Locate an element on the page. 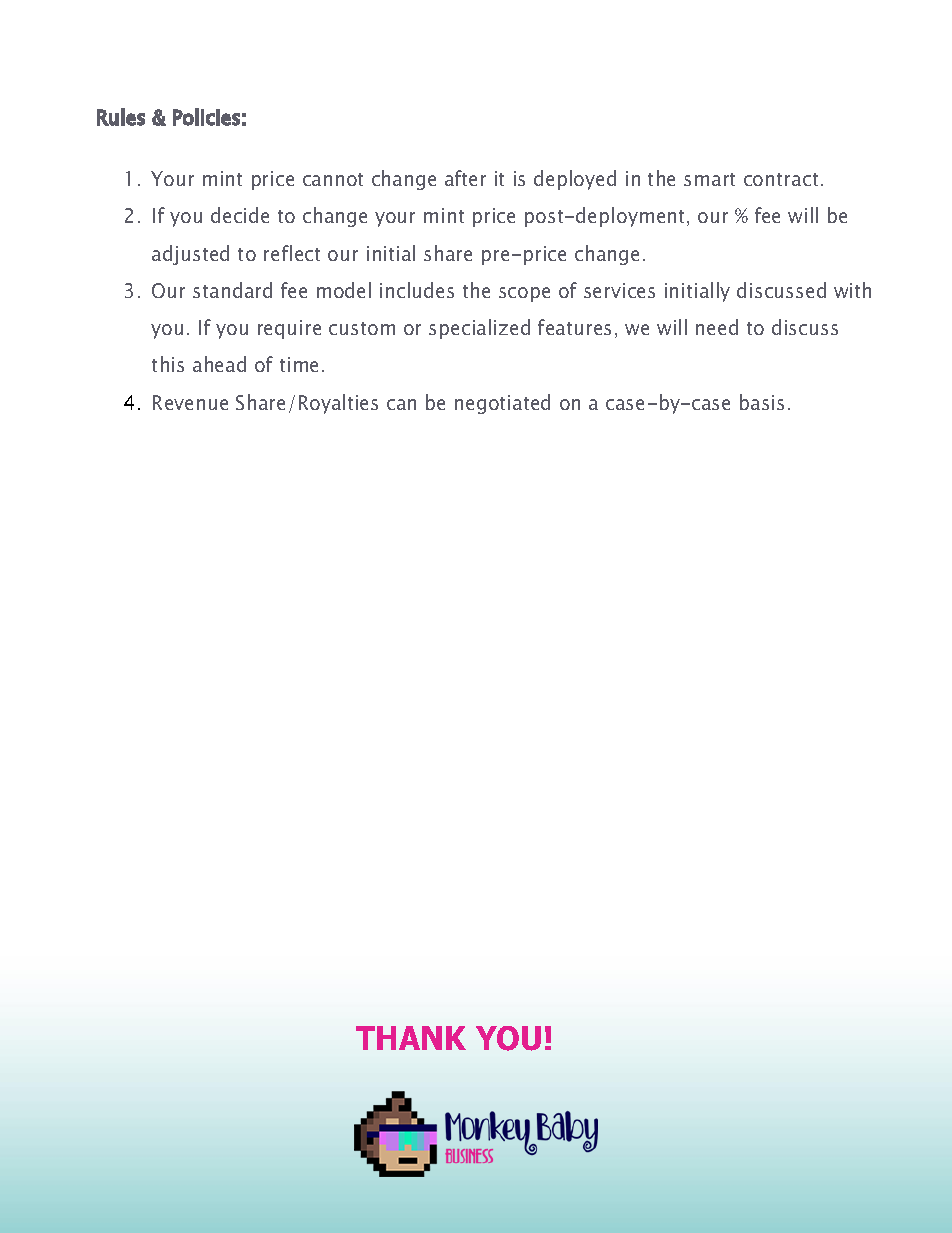 The height and width of the document is (1233, 952). ahead is located at coordinates (219, 364).
